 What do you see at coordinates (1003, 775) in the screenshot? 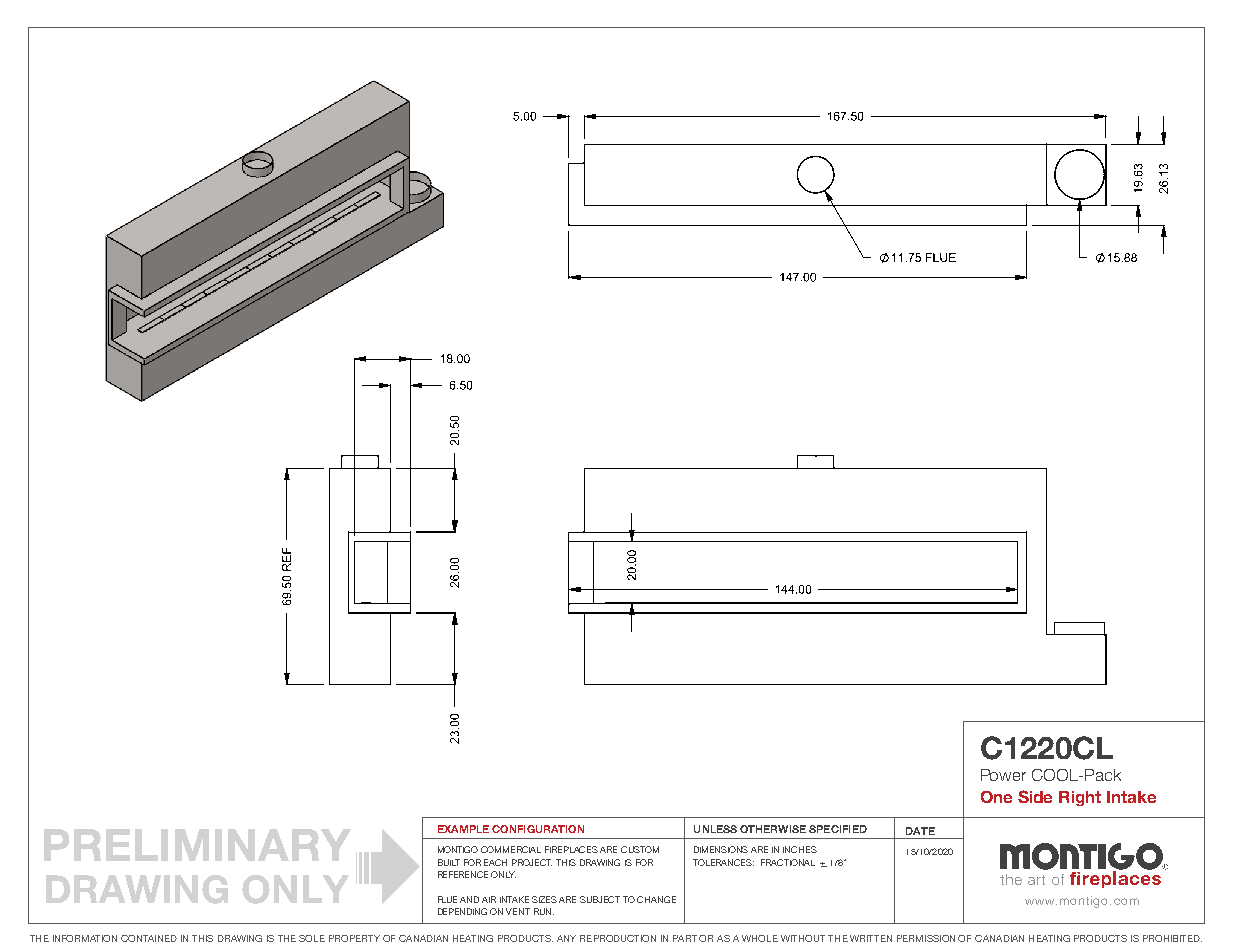
I see `Power` at bounding box center [1003, 775].
